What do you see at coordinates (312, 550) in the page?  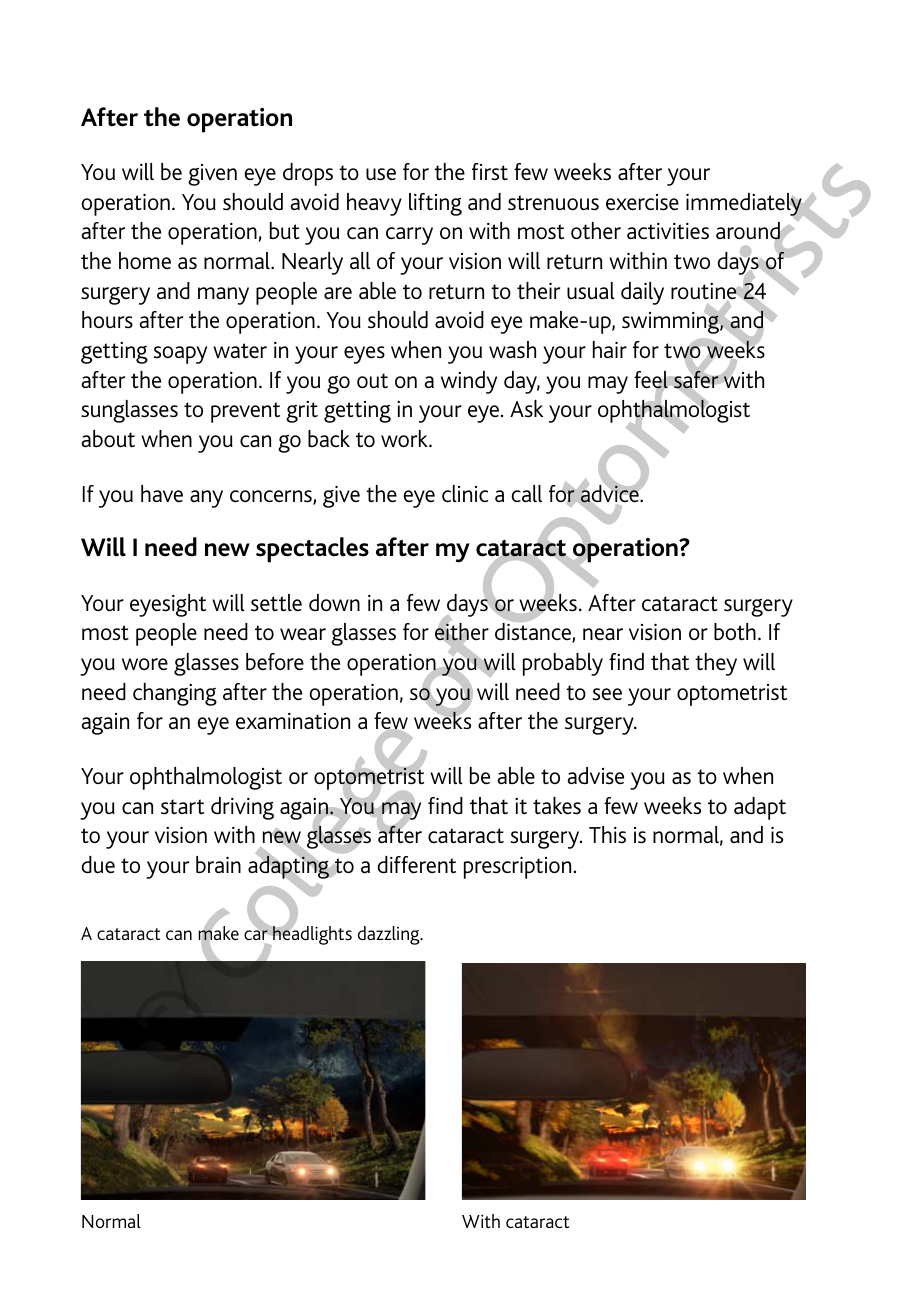 I see `spectacles` at bounding box center [312, 550].
